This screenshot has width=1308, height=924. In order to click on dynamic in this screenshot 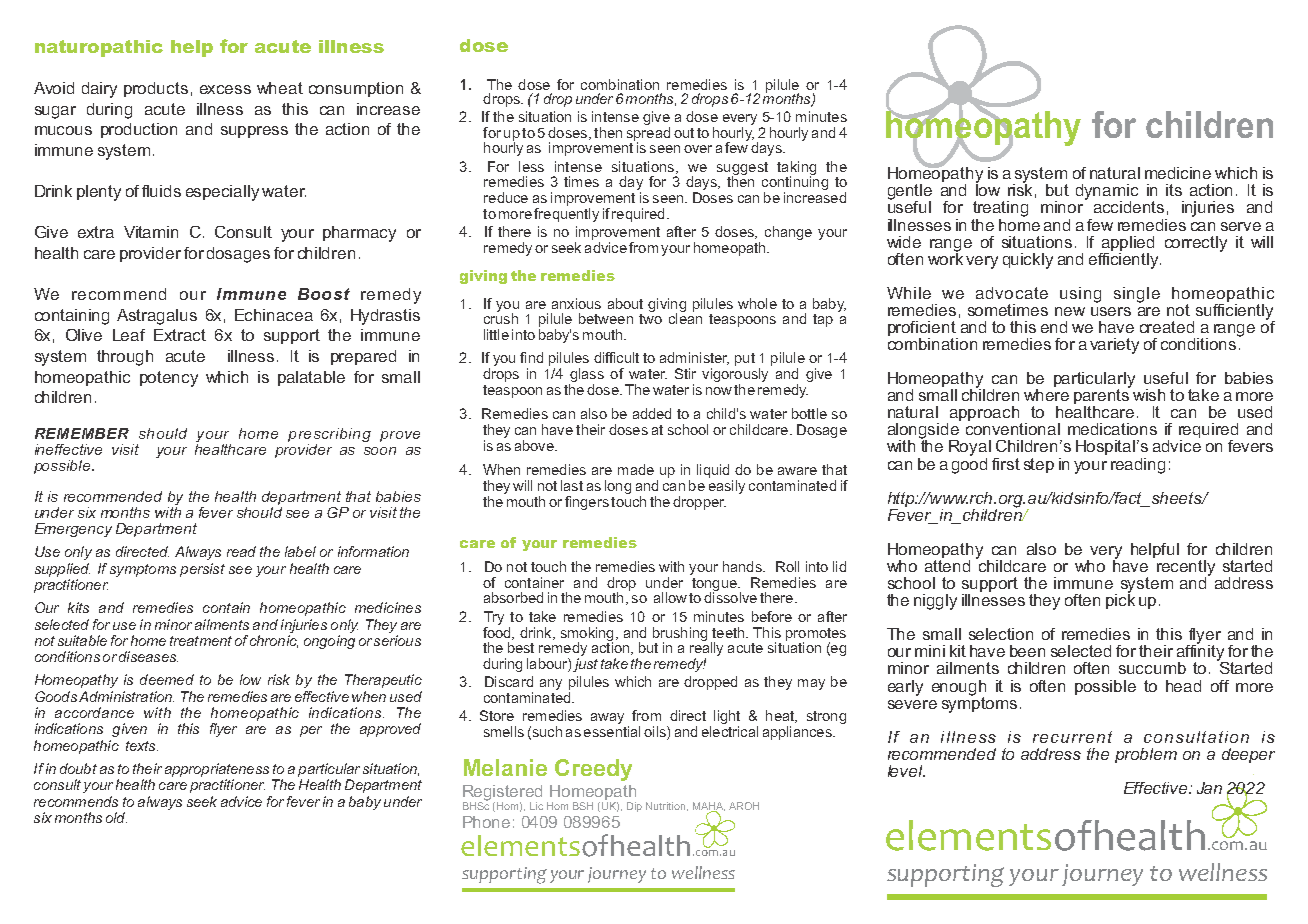, I will do `click(1107, 193)`.
